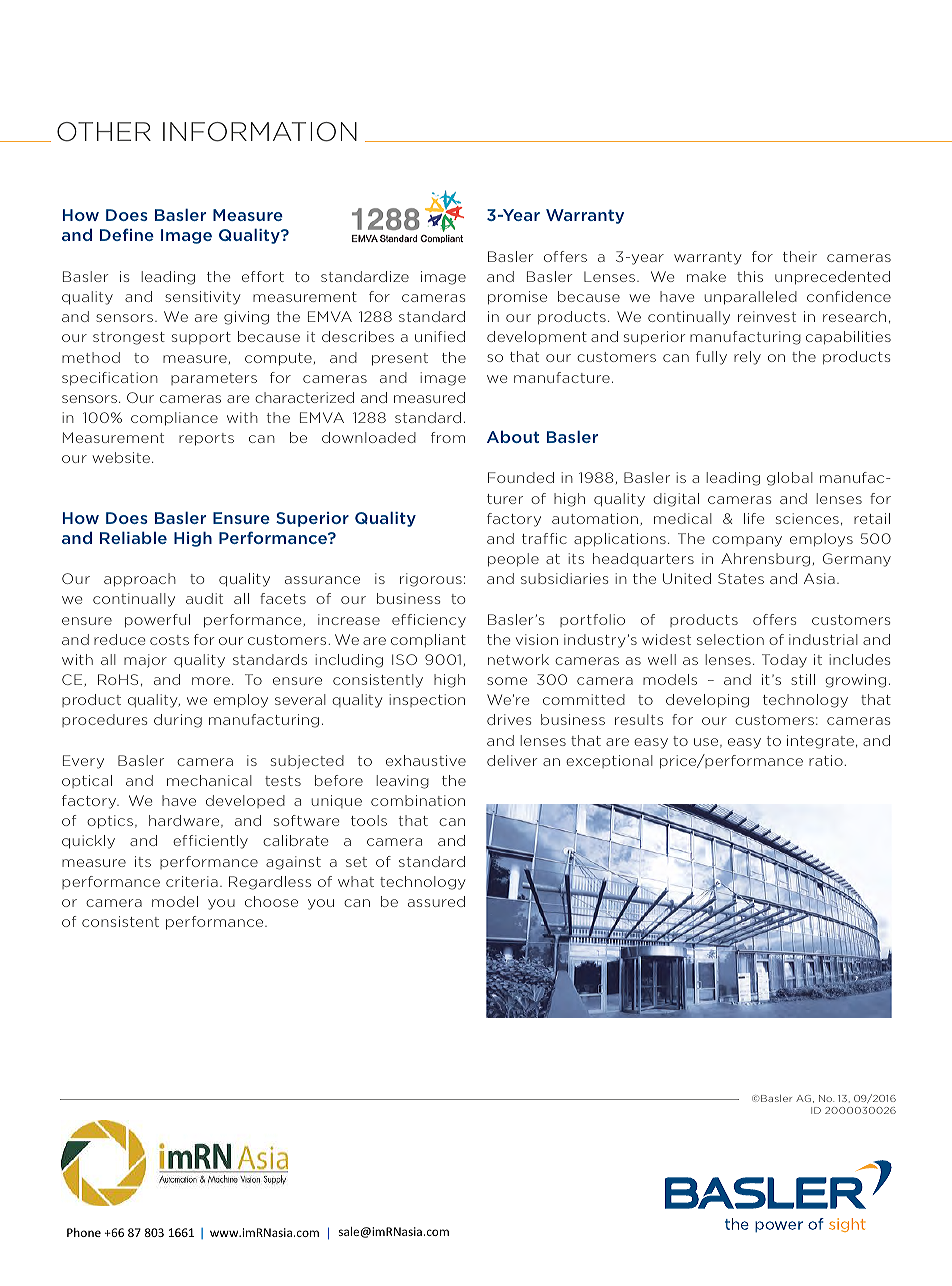 Image resolution: width=952 pixels, height=1286 pixels. What do you see at coordinates (140, 580) in the screenshot?
I see `approach` at bounding box center [140, 580].
